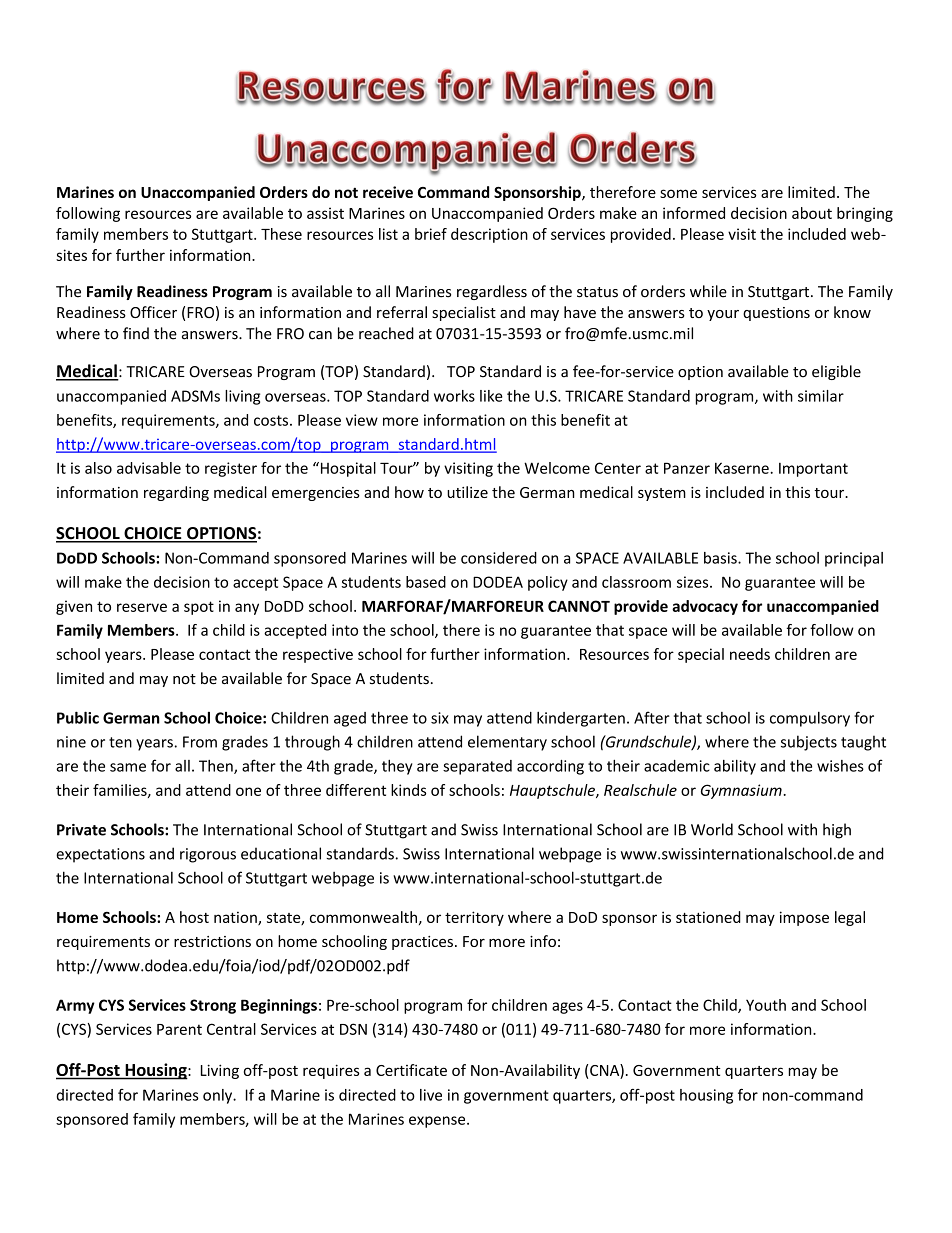 This screenshot has width=952, height=1233. Describe the element at coordinates (281, 234) in the screenshot. I see `These` at that location.
